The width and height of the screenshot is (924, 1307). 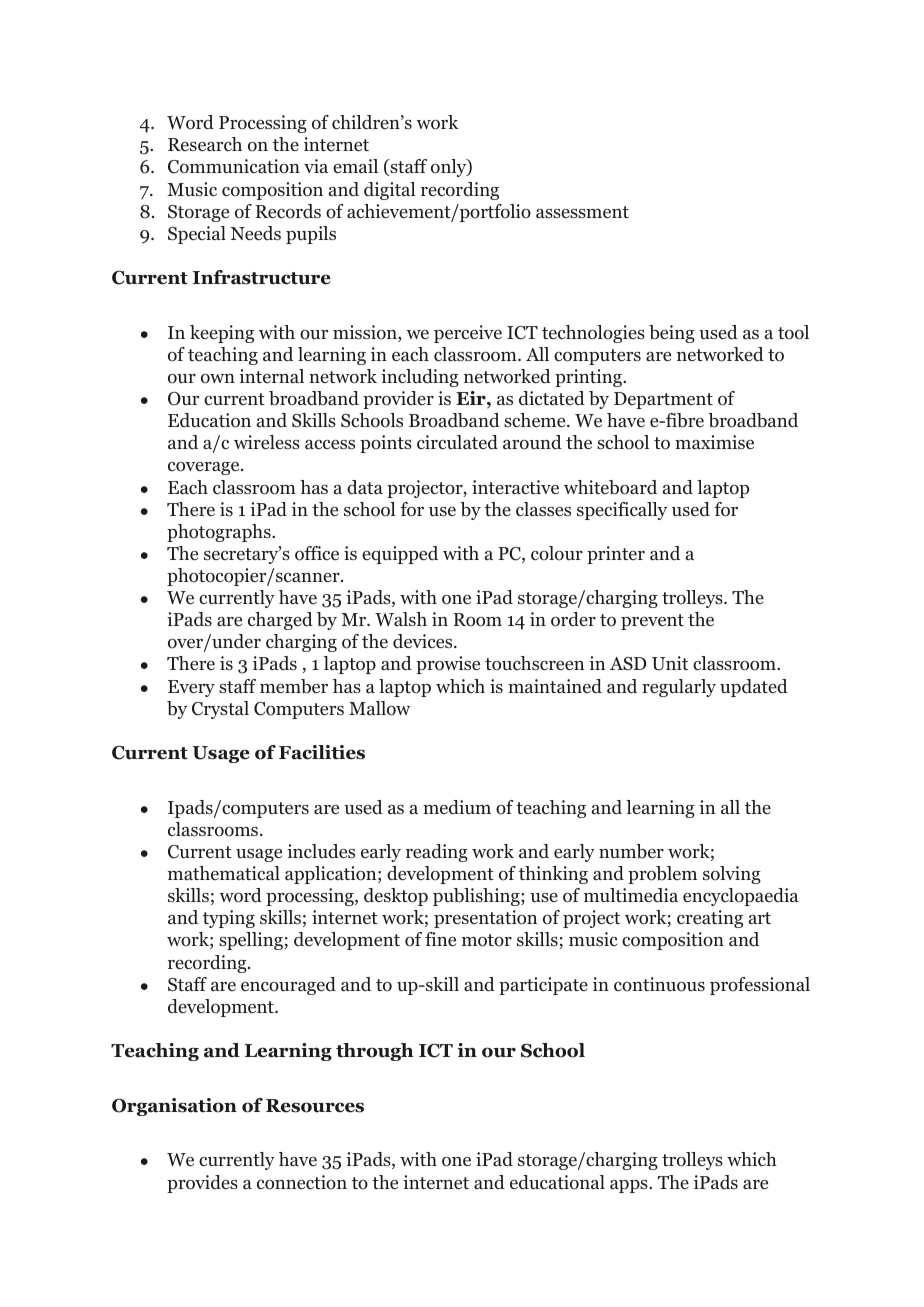 What do you see at coordinates (754, 688) in the screenshot?
I see `updated` at bounding box center [754, 688].
